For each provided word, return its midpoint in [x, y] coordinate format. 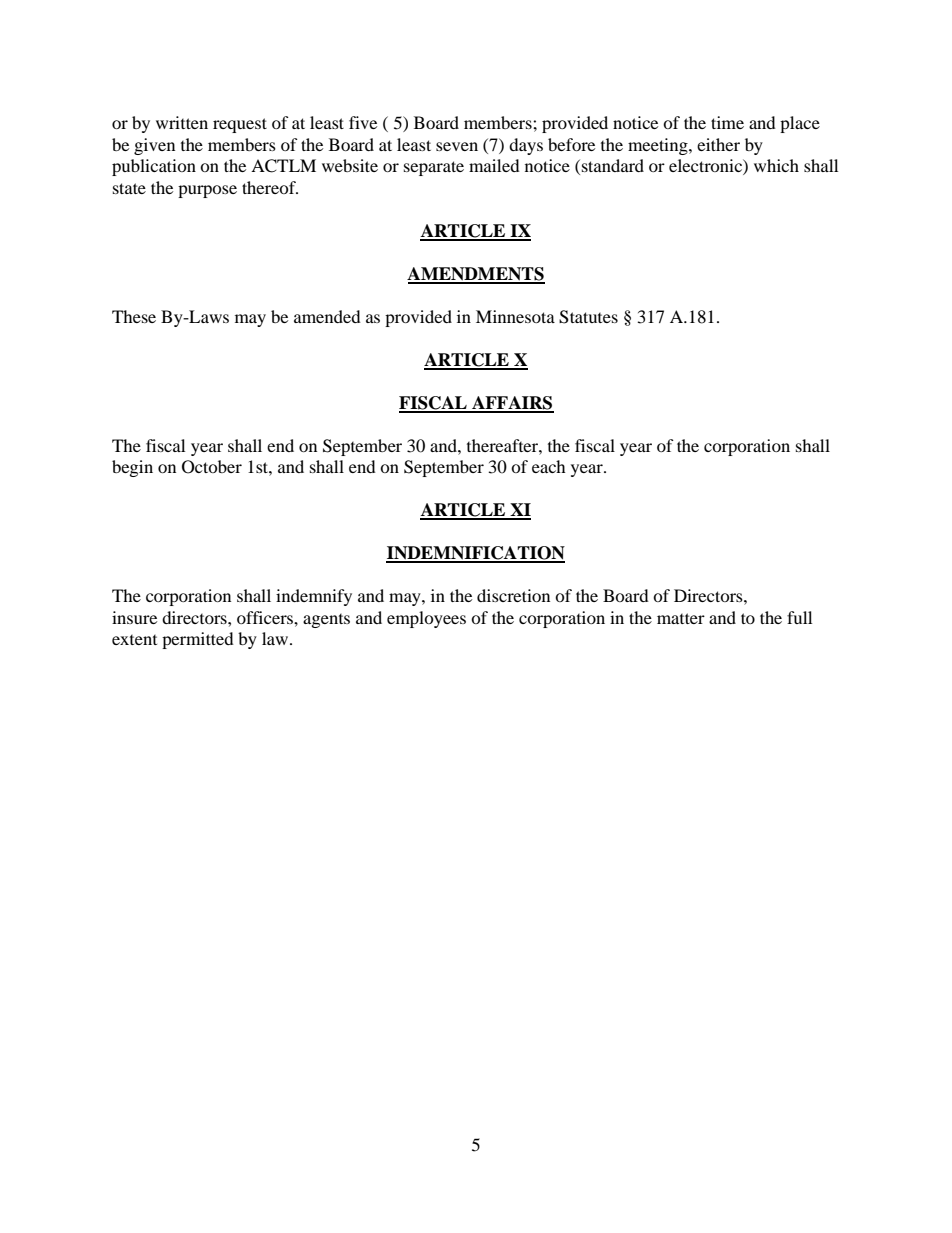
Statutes [588, 317]
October [212, 467]
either [718, 144]
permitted [198, 640]
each [549, 466]
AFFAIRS [512, 404]
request [240, 125]
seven [457, 146]
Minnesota [515, 316]
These [134, 316]
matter [681, 618]
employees [426, 619]
